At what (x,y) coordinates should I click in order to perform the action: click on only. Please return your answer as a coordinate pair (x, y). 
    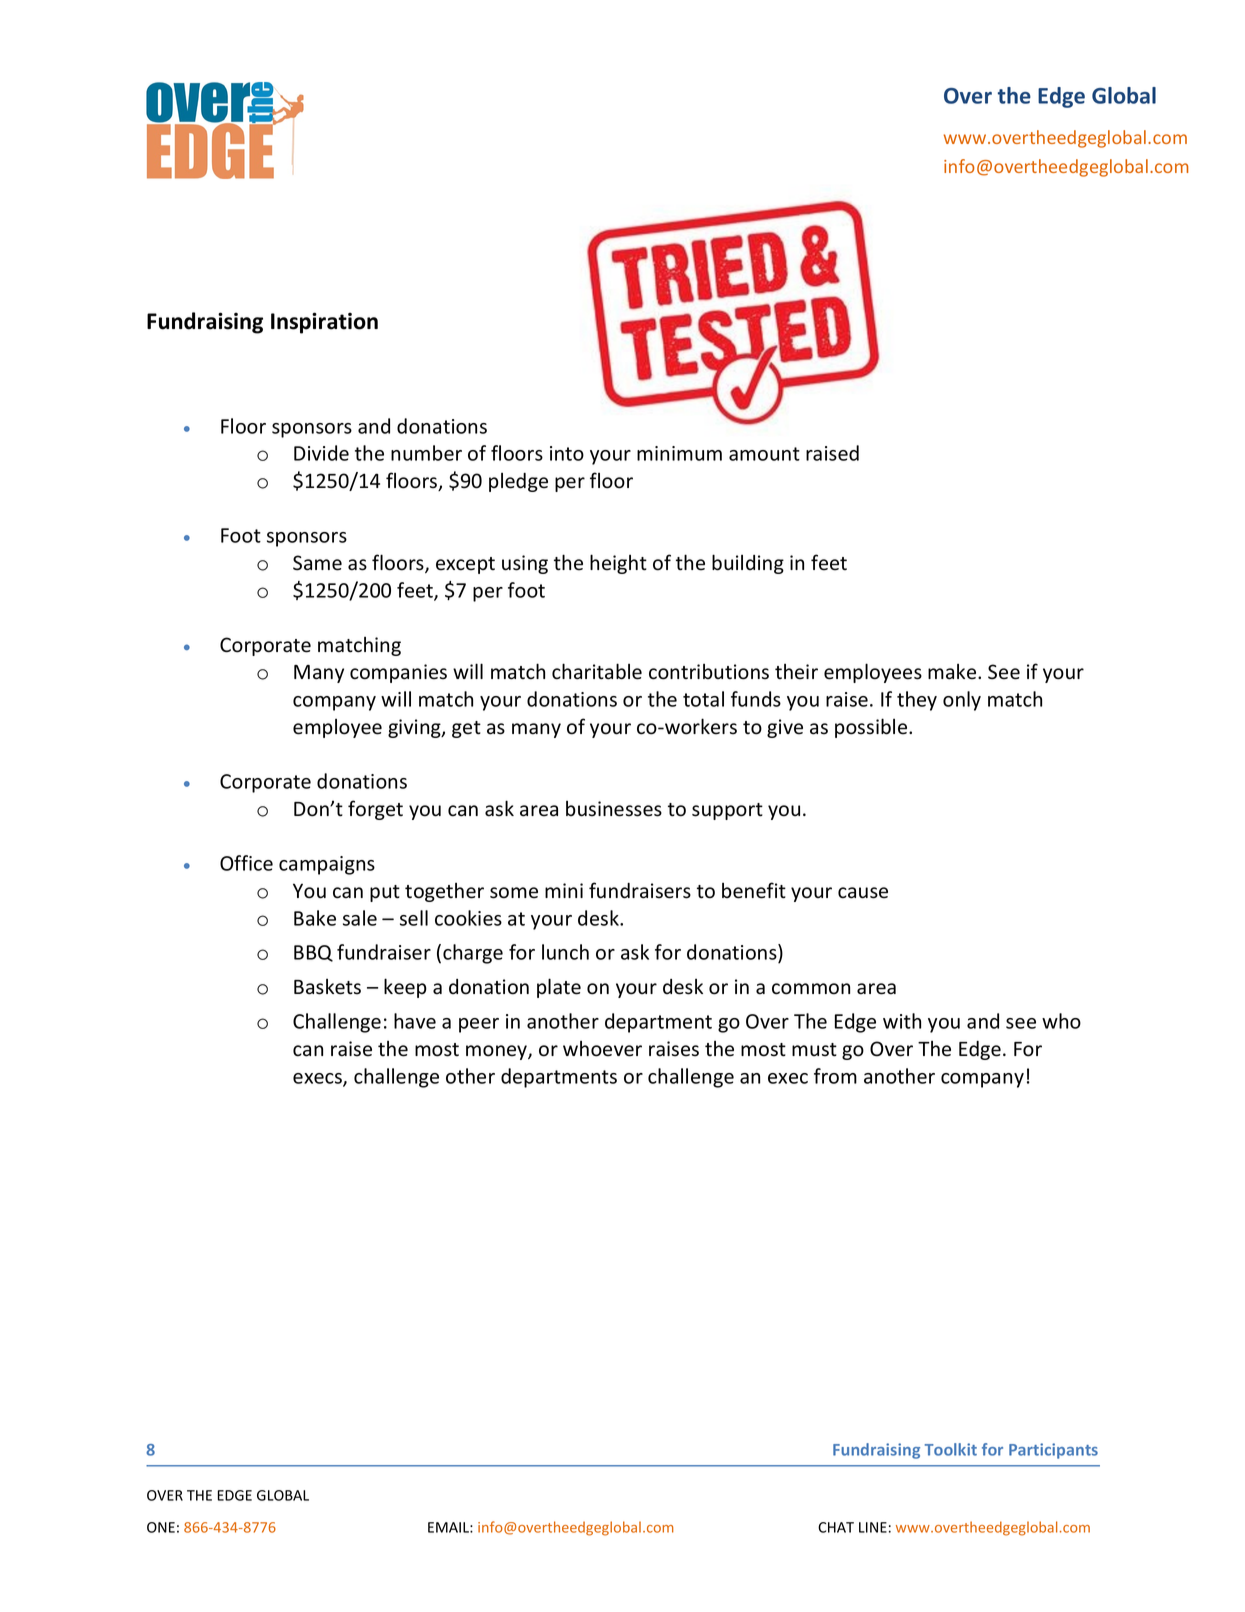
    Looking at the image, I should click on (962, 701).
